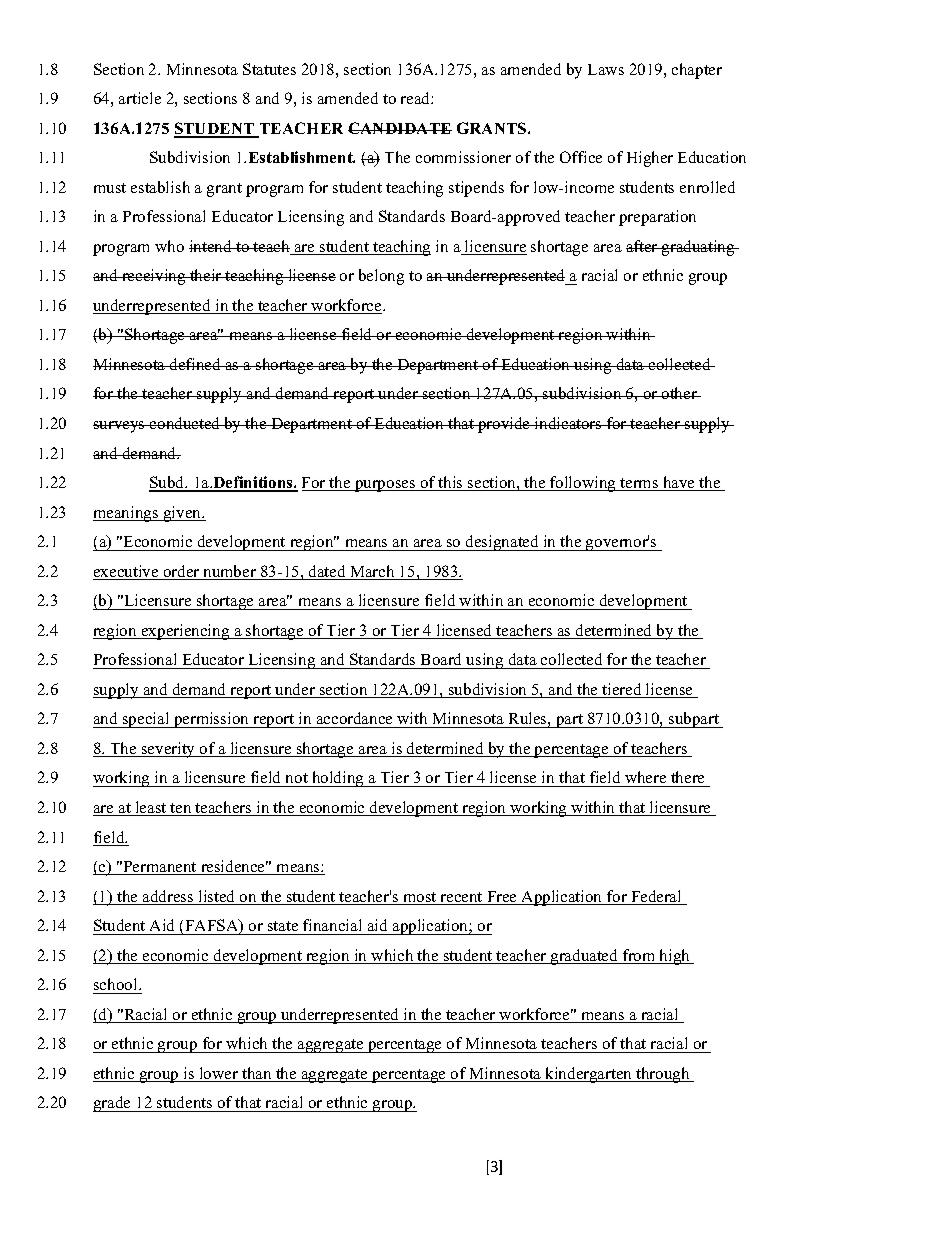 This screenshot has height=1233, width=952. Describe the element at coordinates (606, 69) in the screenshot. I see `Laws` at that location.
